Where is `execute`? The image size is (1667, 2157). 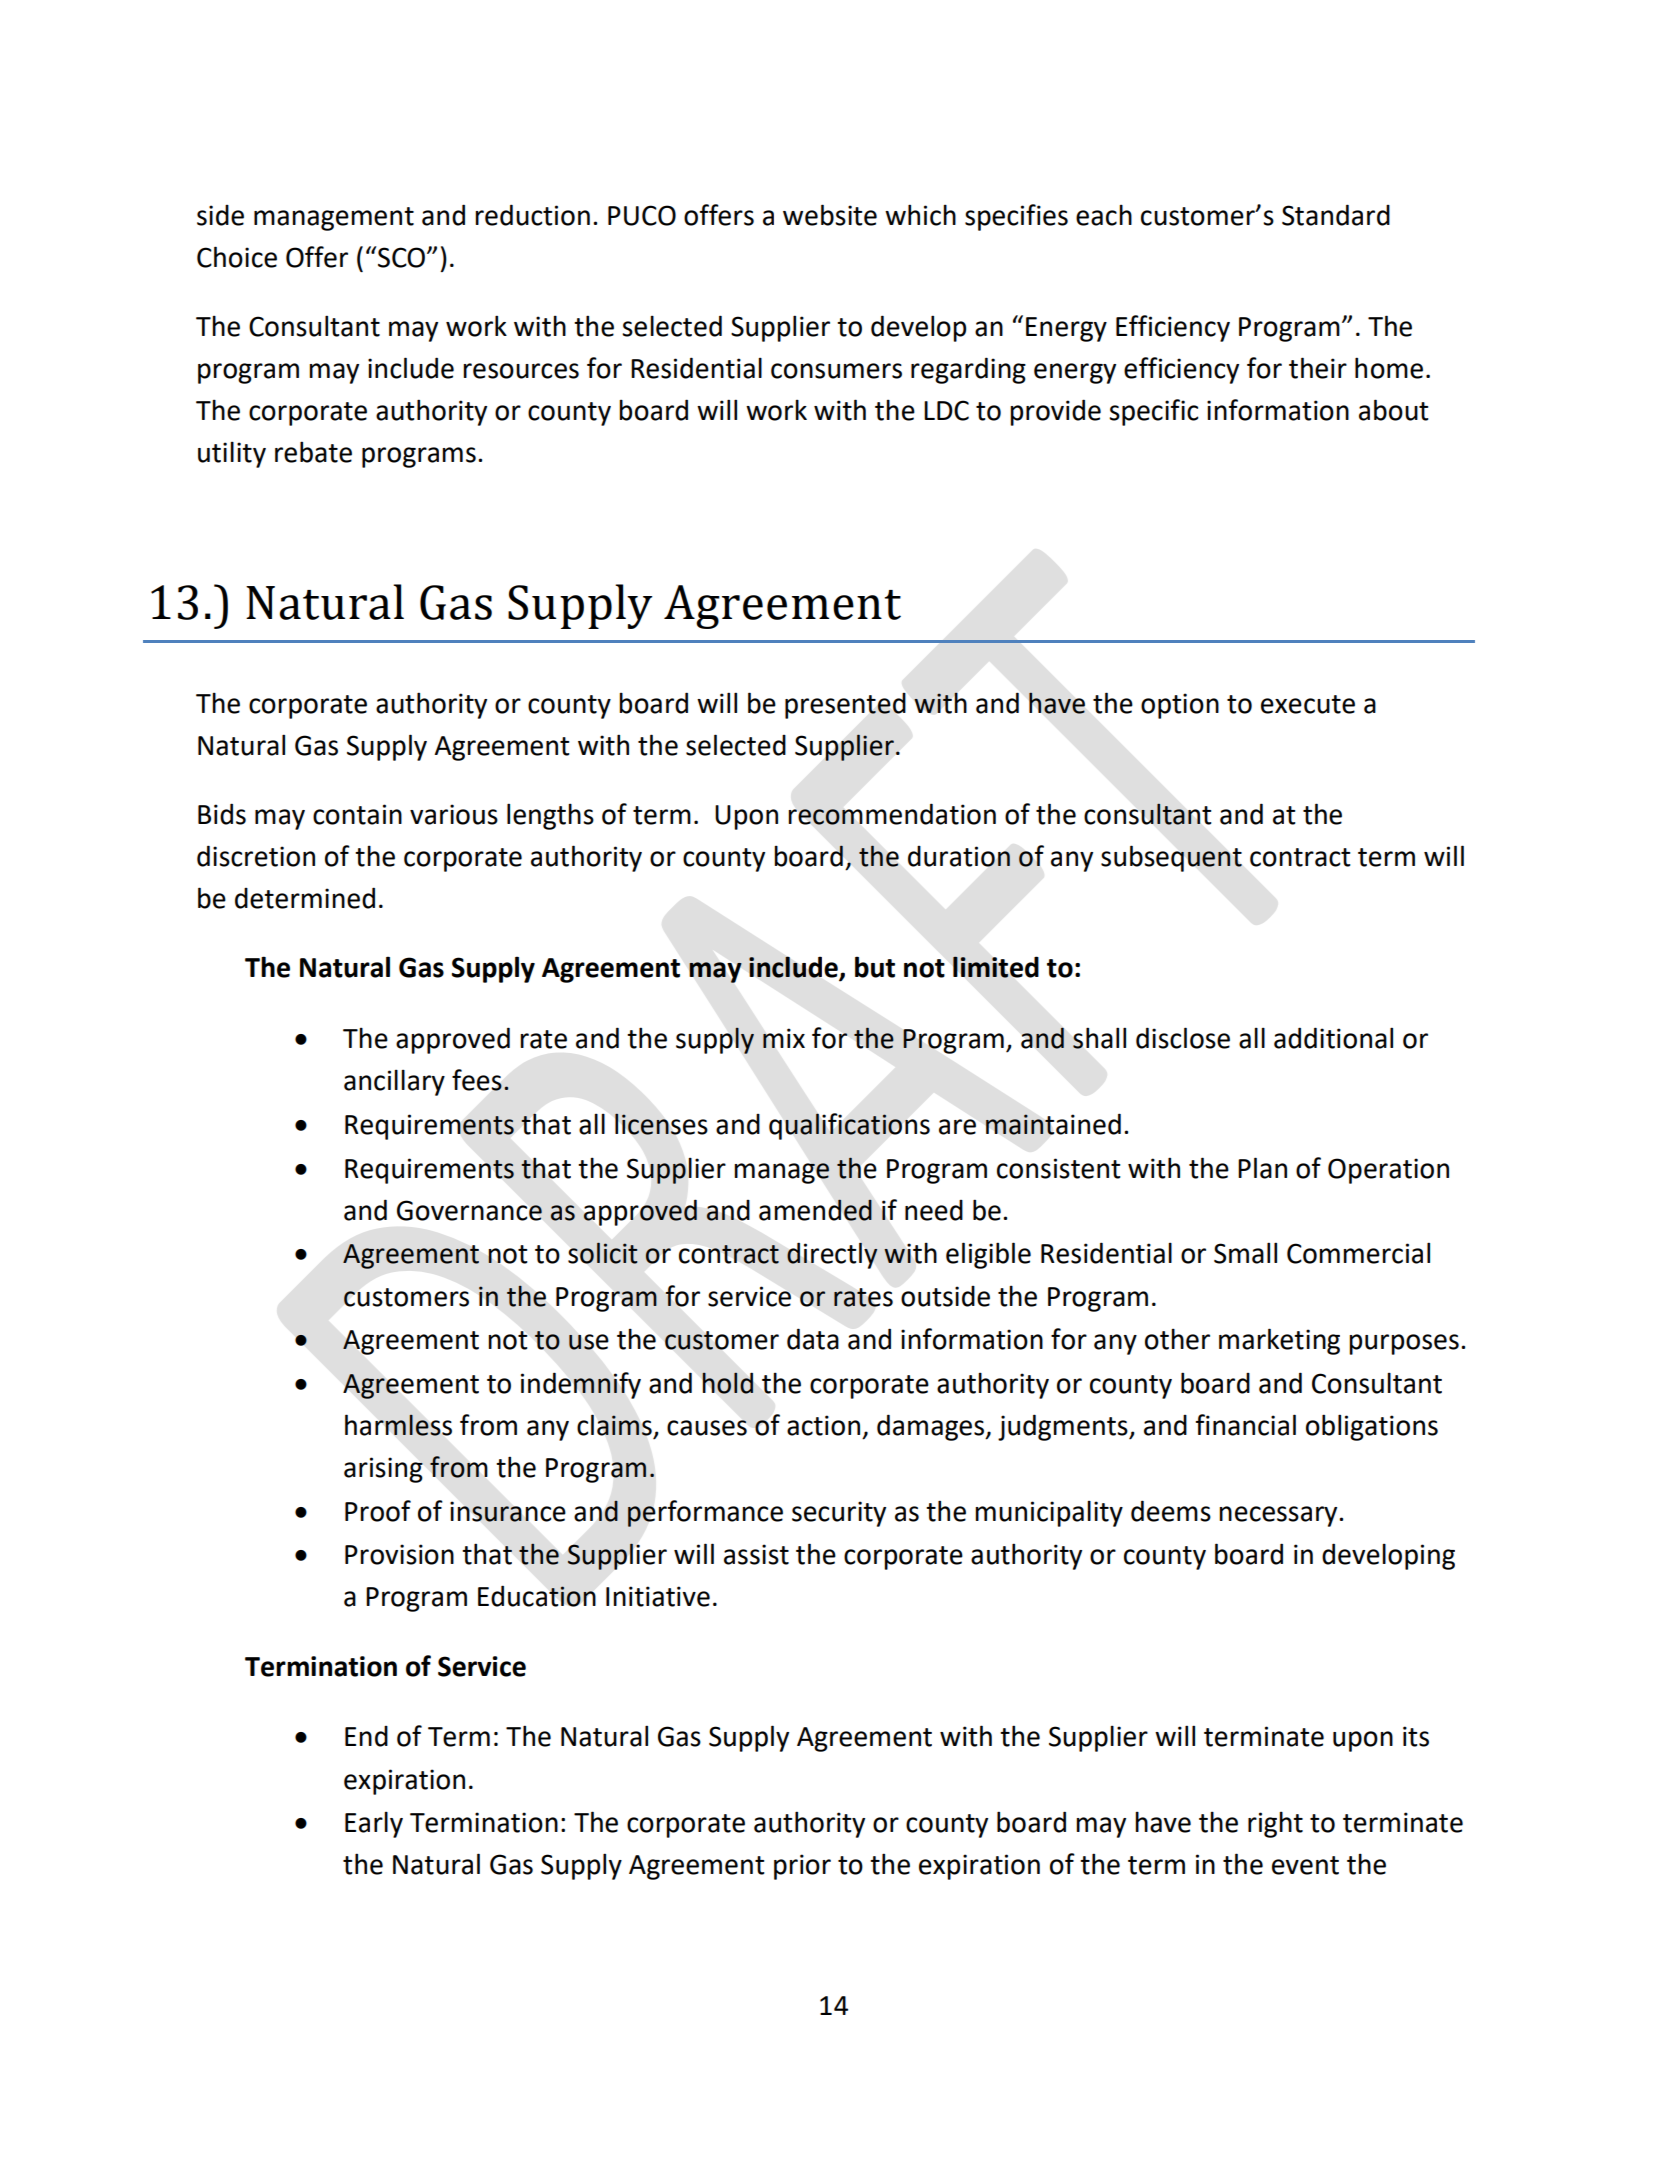
execute is located at coordinates (1308, 704).
